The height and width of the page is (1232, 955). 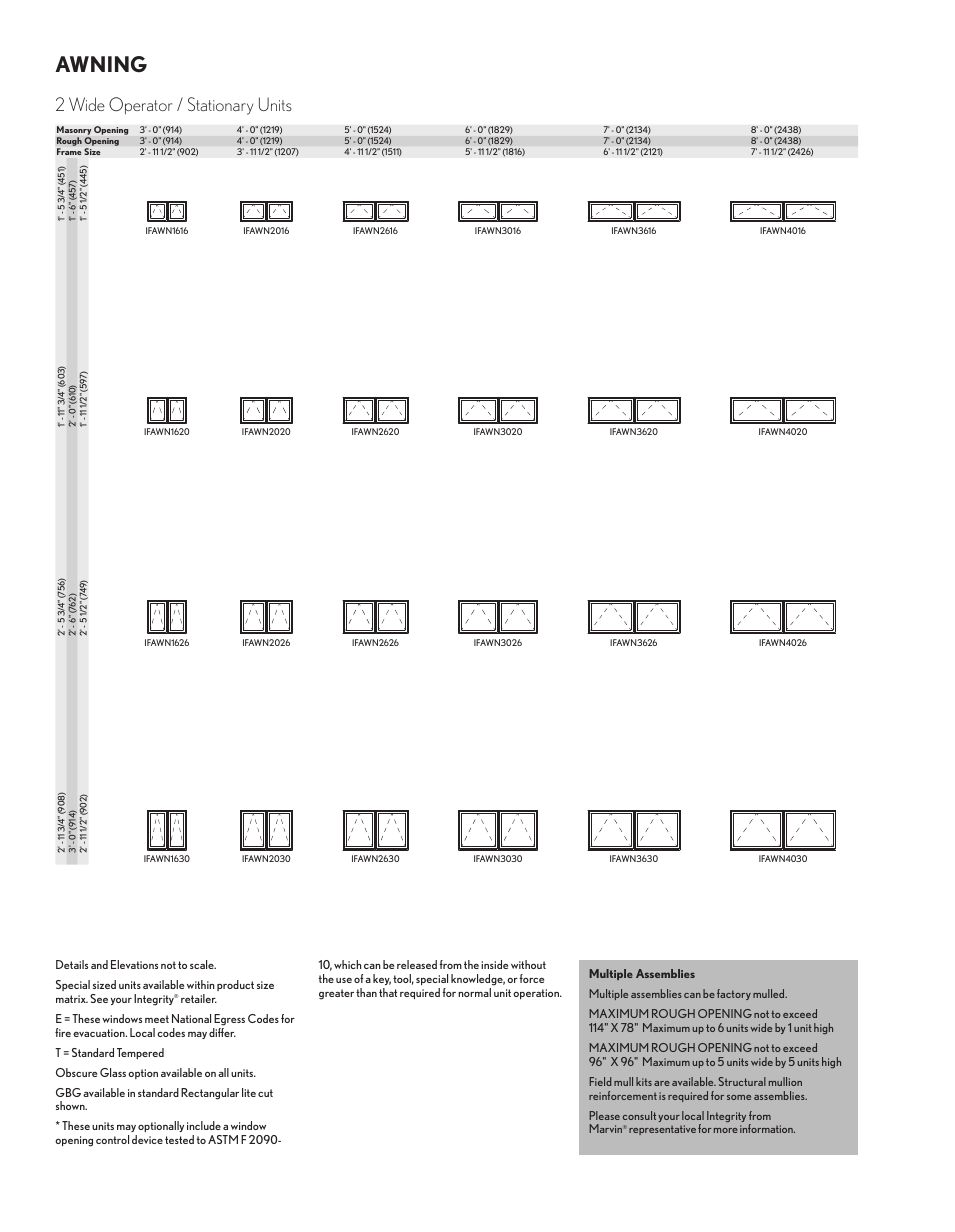 What do you see at coordinates (417, 964) in the page?
I see `released` at bounding box center [417, 964].
